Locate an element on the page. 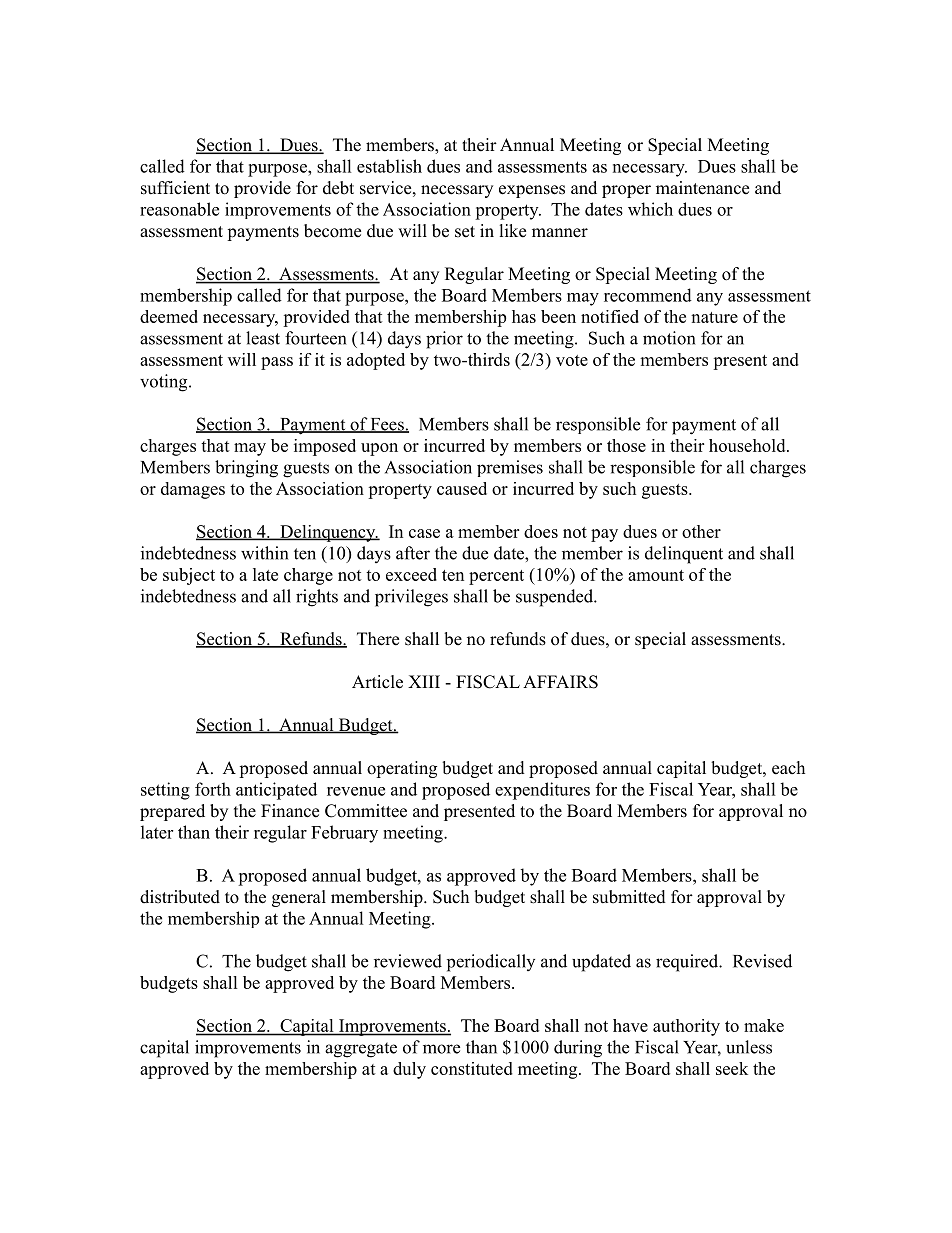 Image resolution: width=952 pixels, height=1233 pixels. pass is located at coordinates (277, 363).
